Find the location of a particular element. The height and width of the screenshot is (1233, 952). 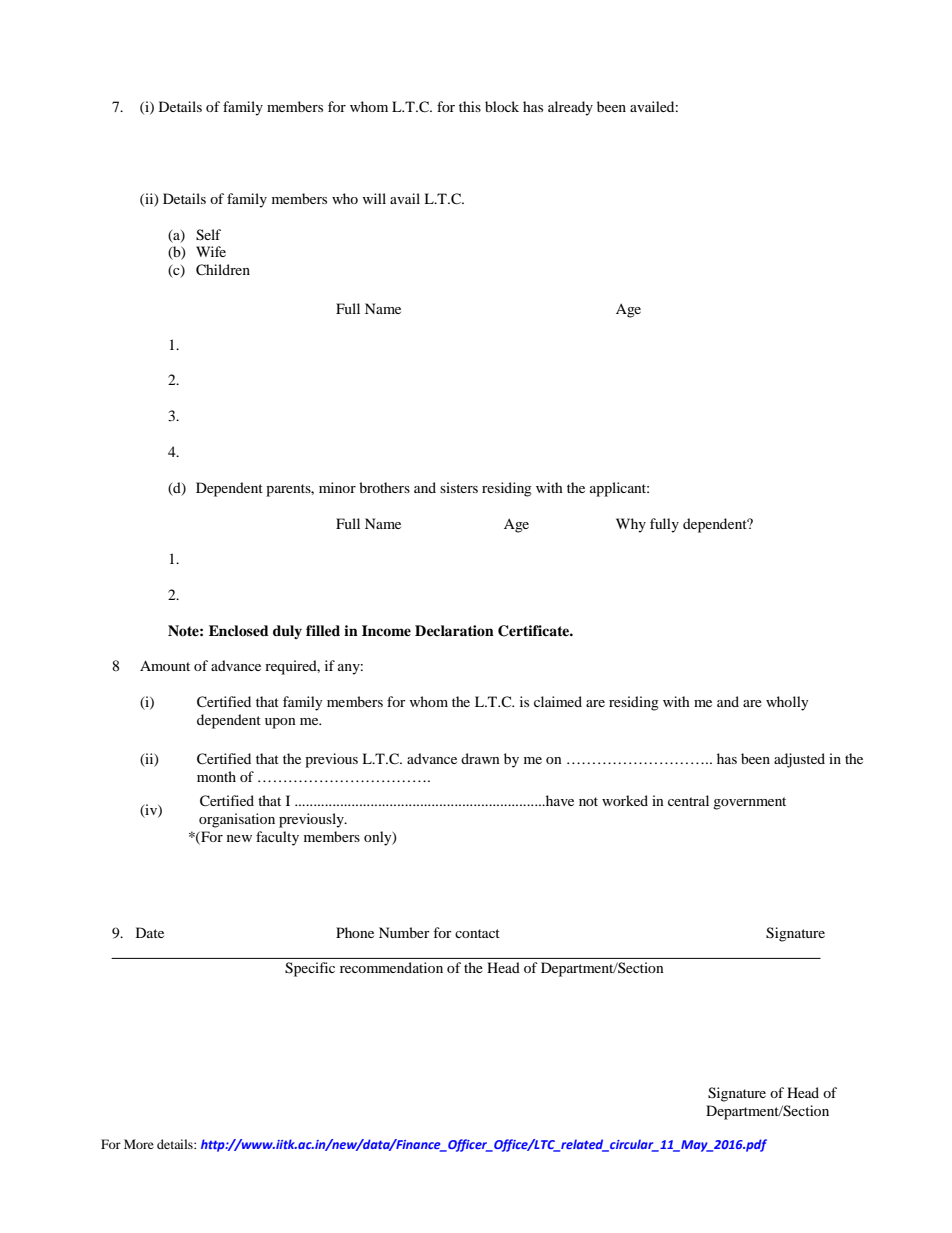

already is located at coordinates (570, 108).
